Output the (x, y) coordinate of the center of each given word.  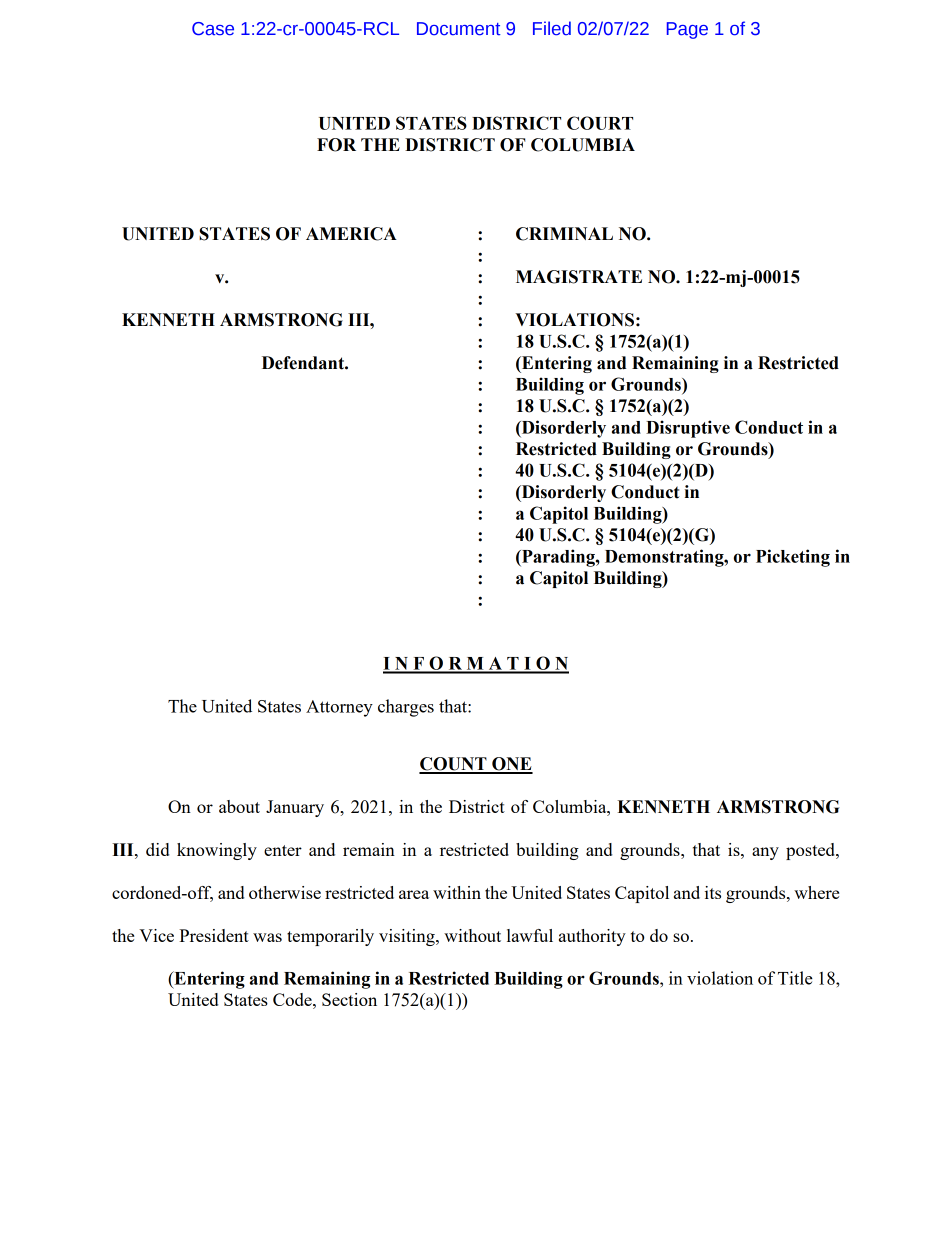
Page (687, 30)
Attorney (339, 708)
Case (213, 29)
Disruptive (688, 429)
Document (459, 29)
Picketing (793, 558)
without (472, 935)
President (214, 935)
